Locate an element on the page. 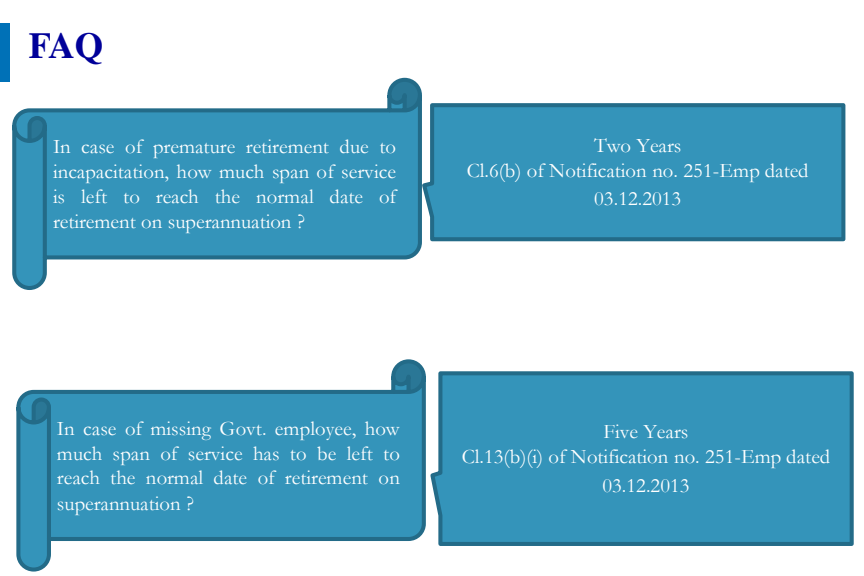  Two is located at coordinates (612, 145).
